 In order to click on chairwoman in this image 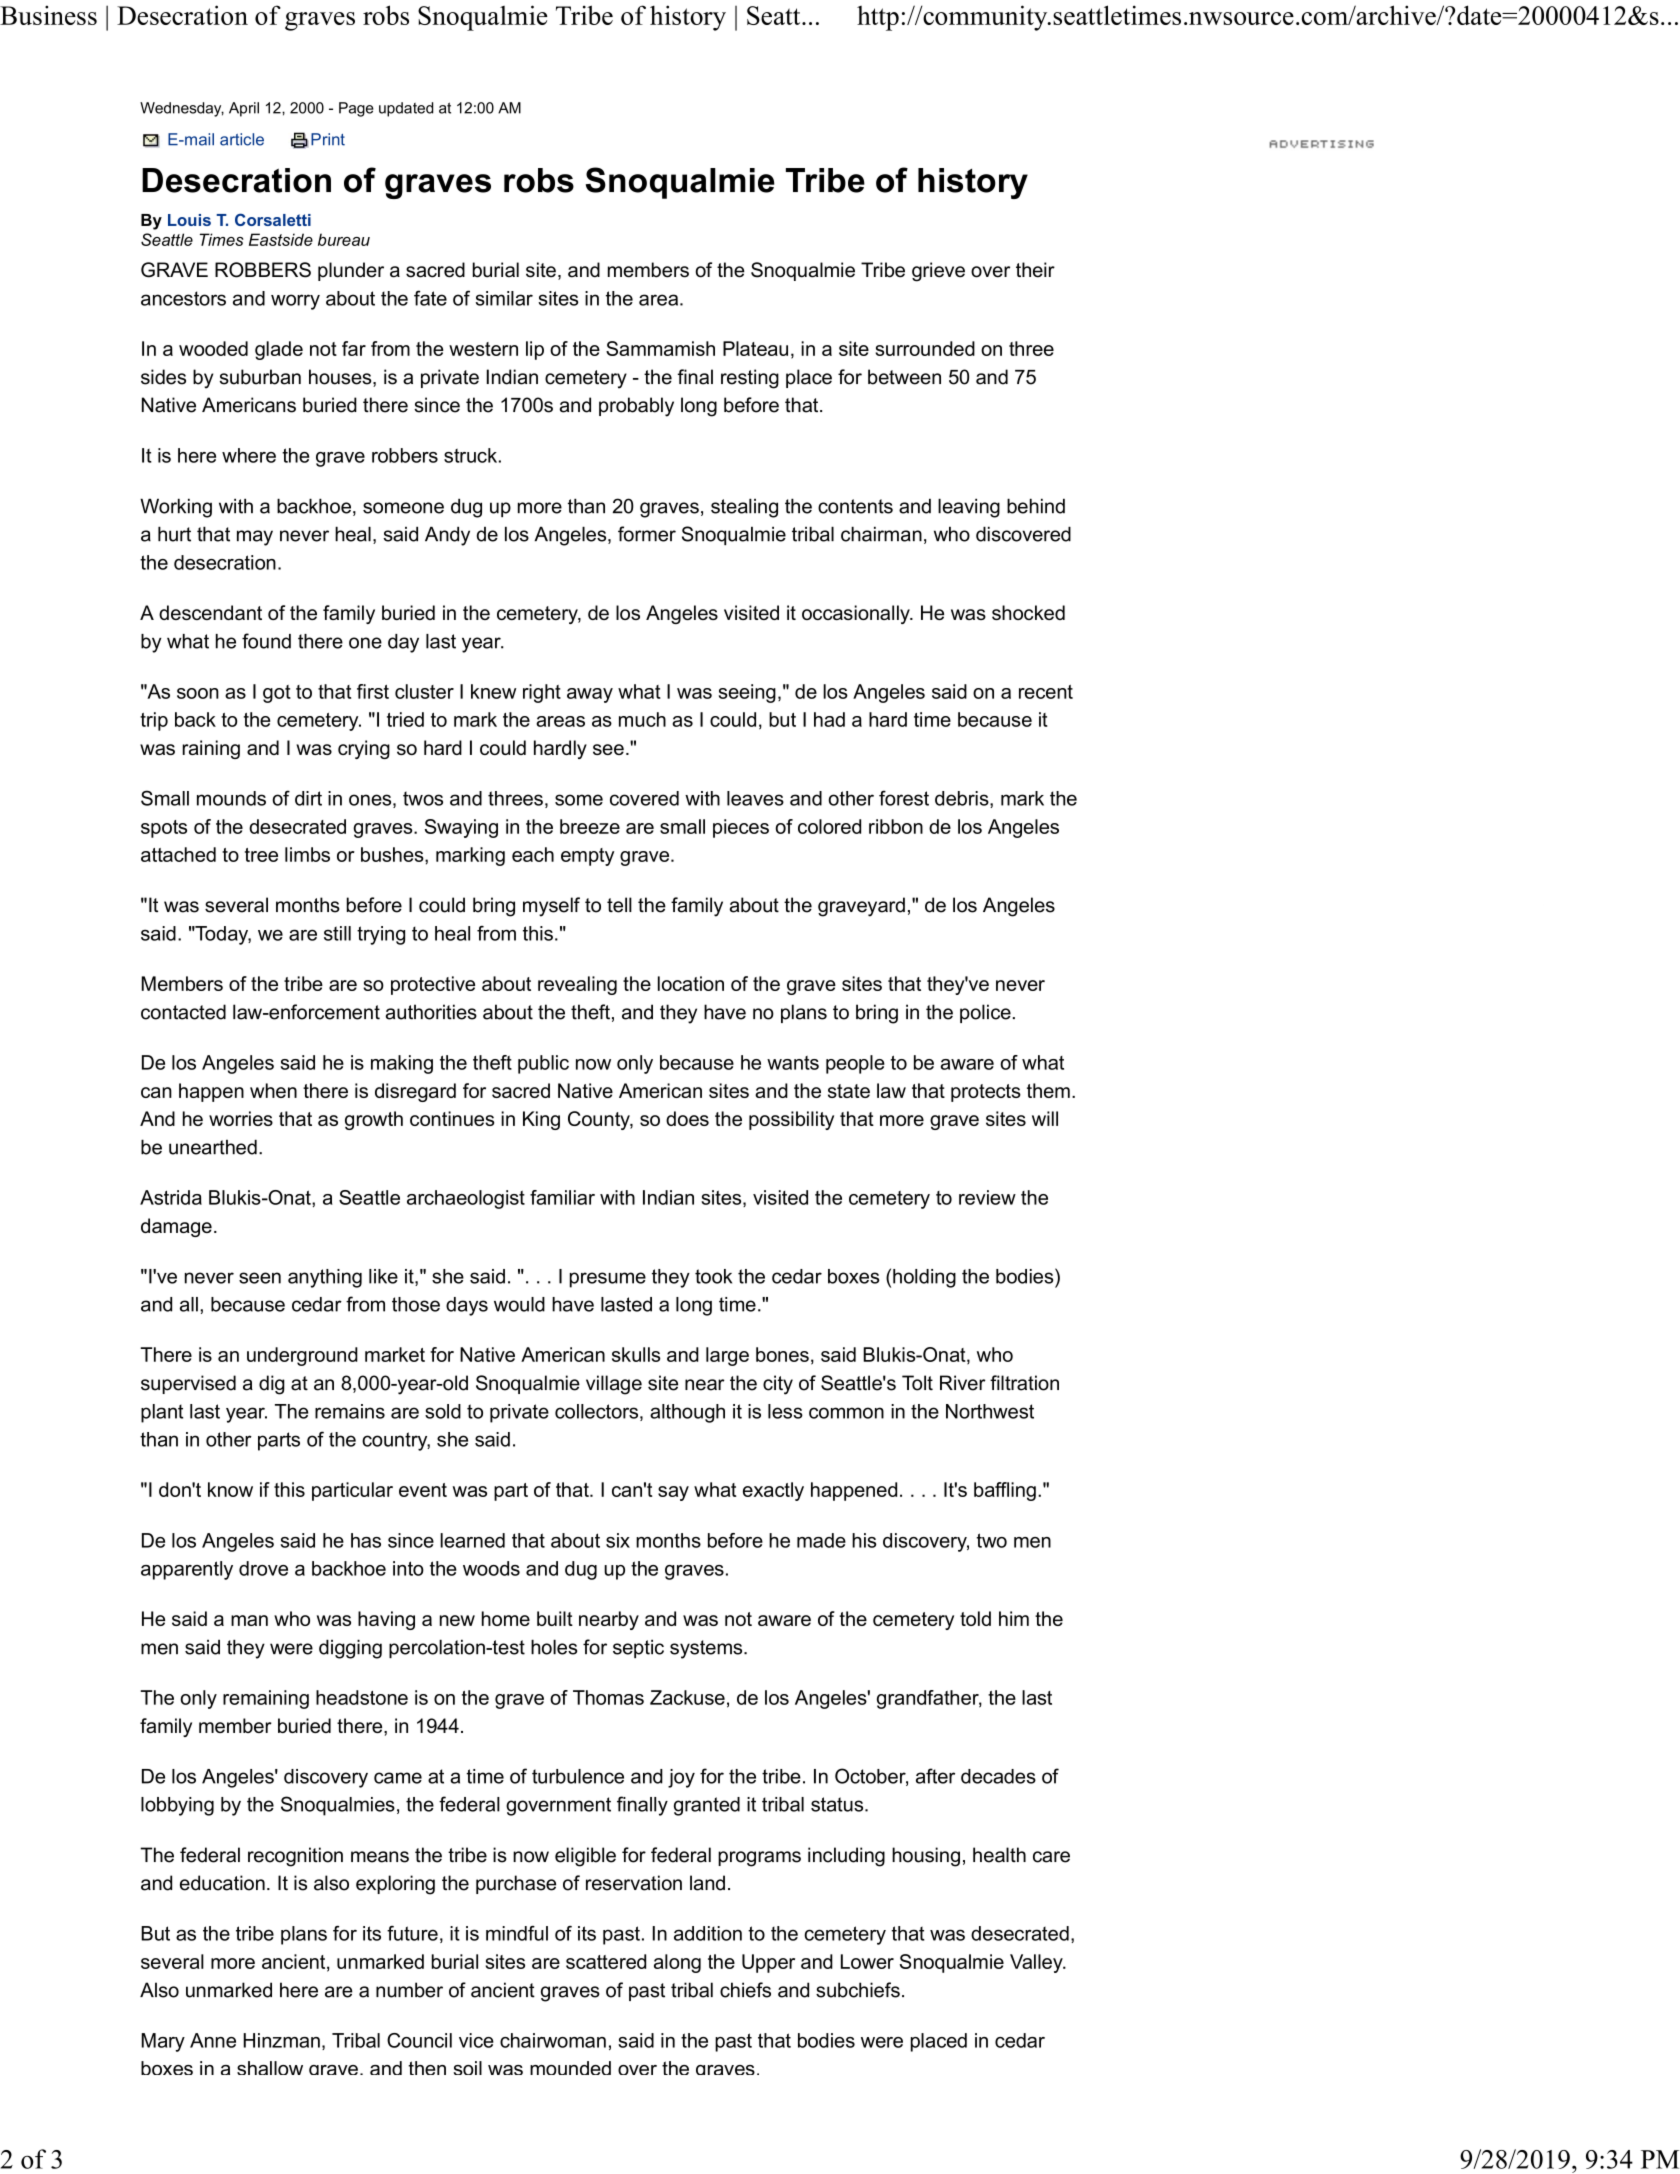, I will do `click(553, 2040)`.
